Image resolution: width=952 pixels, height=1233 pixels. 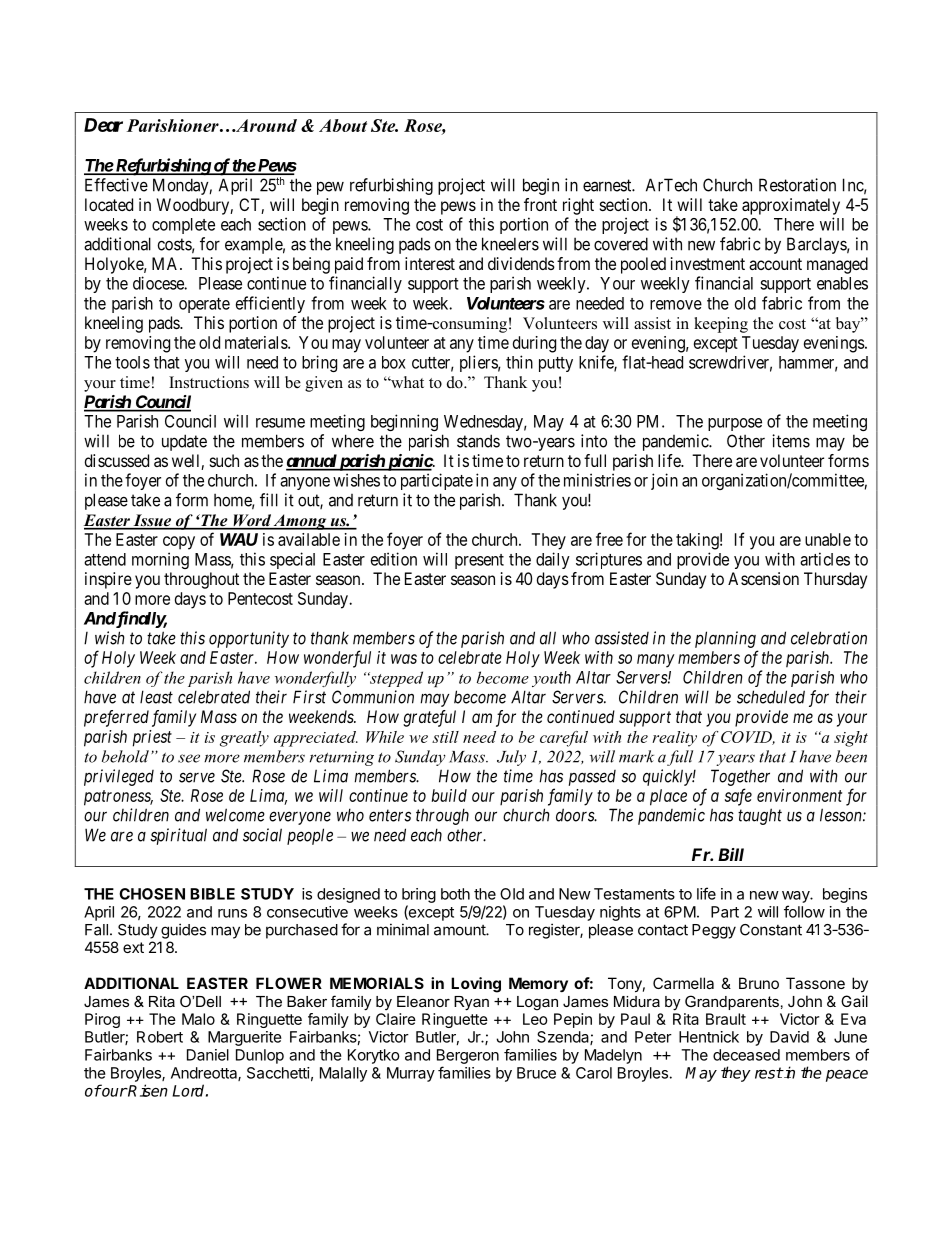 What do you see at coordinates (740, 777) in the screenshot?
I see `Together` at bounding box center [740, 777].
